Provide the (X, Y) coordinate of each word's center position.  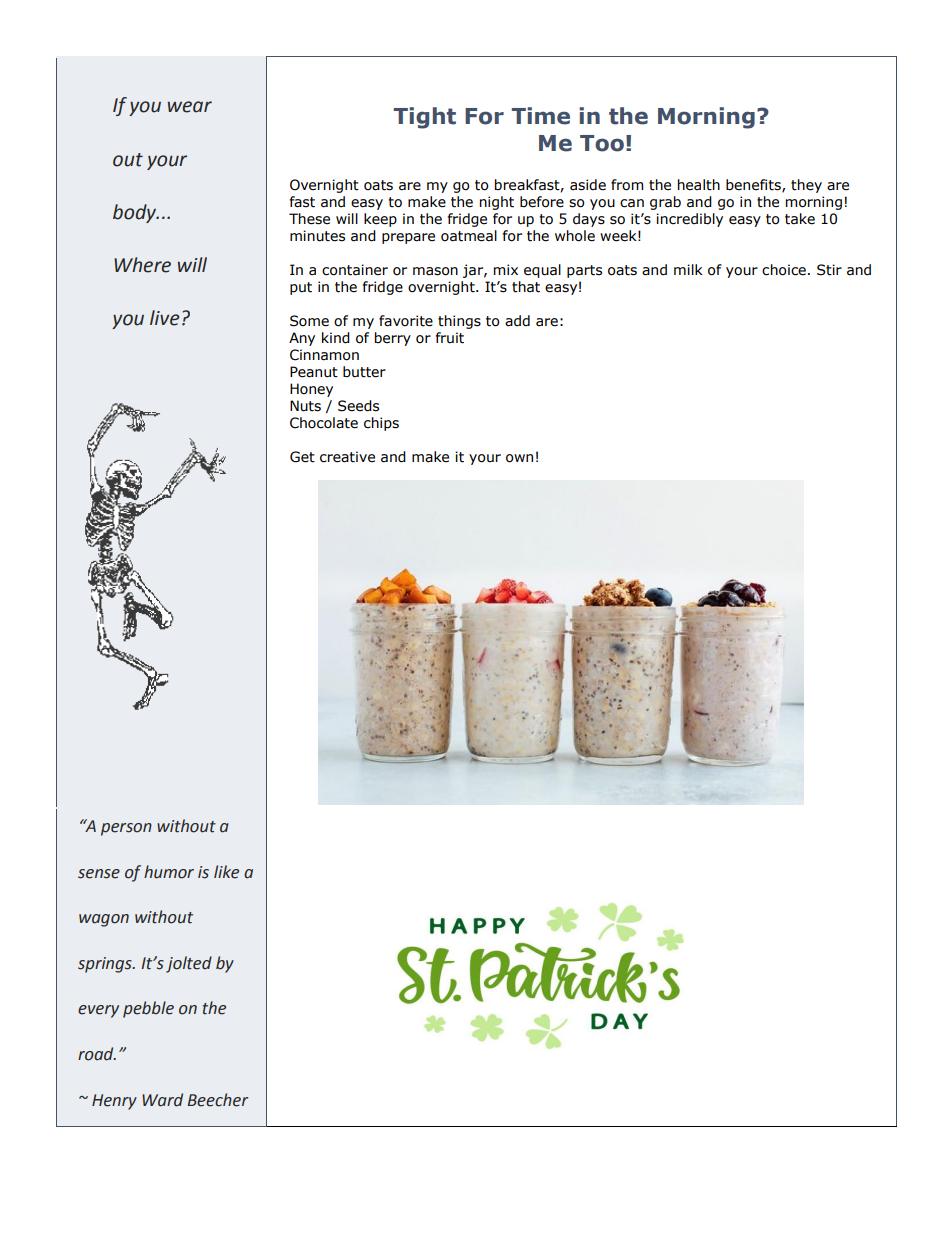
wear (190, 107)
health (699, 185)
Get (302, 457)
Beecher (218, 1100)
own (519, 458)
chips (381, 424)
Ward (162, 1100)
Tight (425, 118)
